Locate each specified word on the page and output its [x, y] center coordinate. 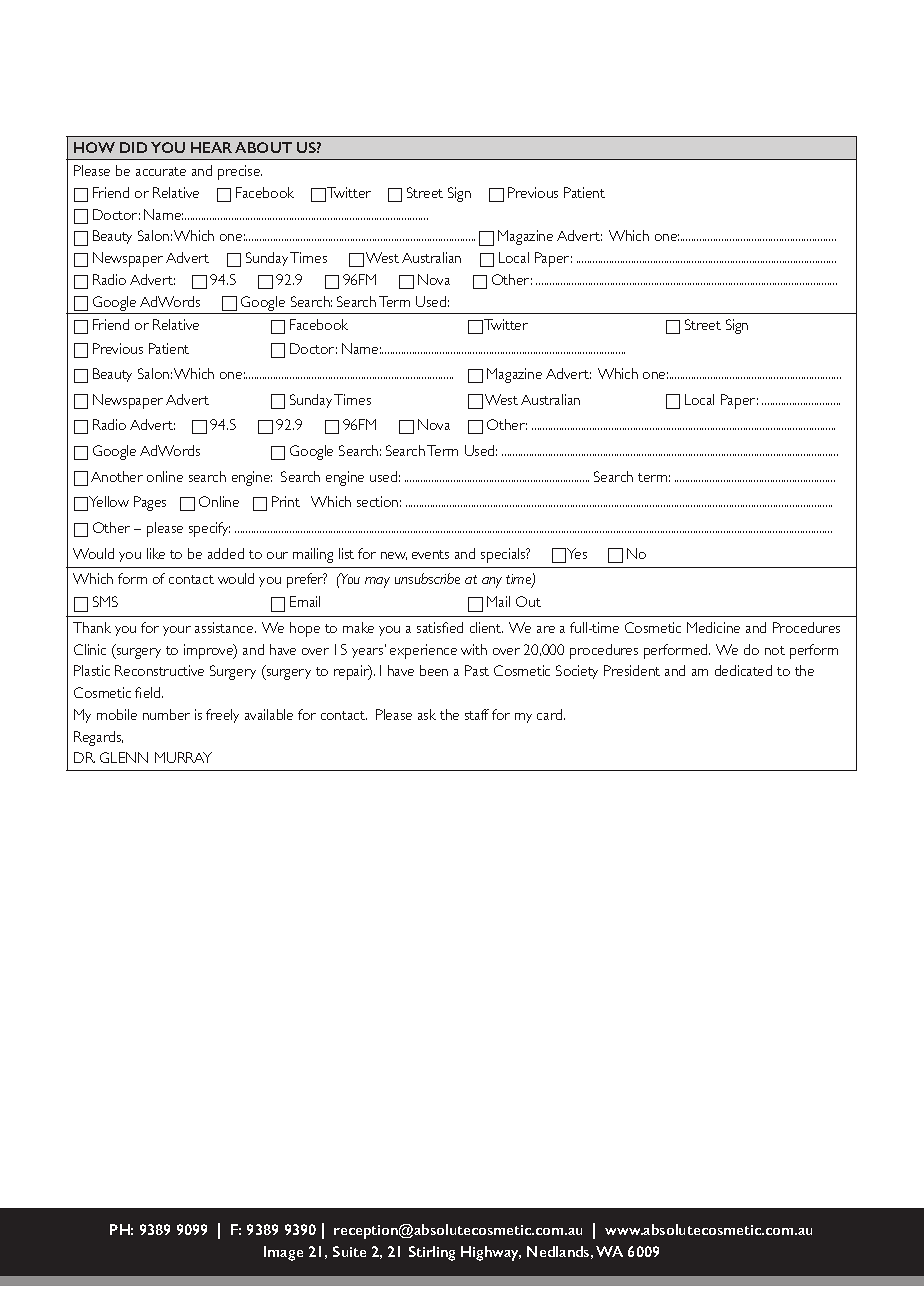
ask [427, 714]
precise [240, 172]
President [632, 670]
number [166, 714]
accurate [161, 171]
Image [283, 1253]
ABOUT [263, 147]
